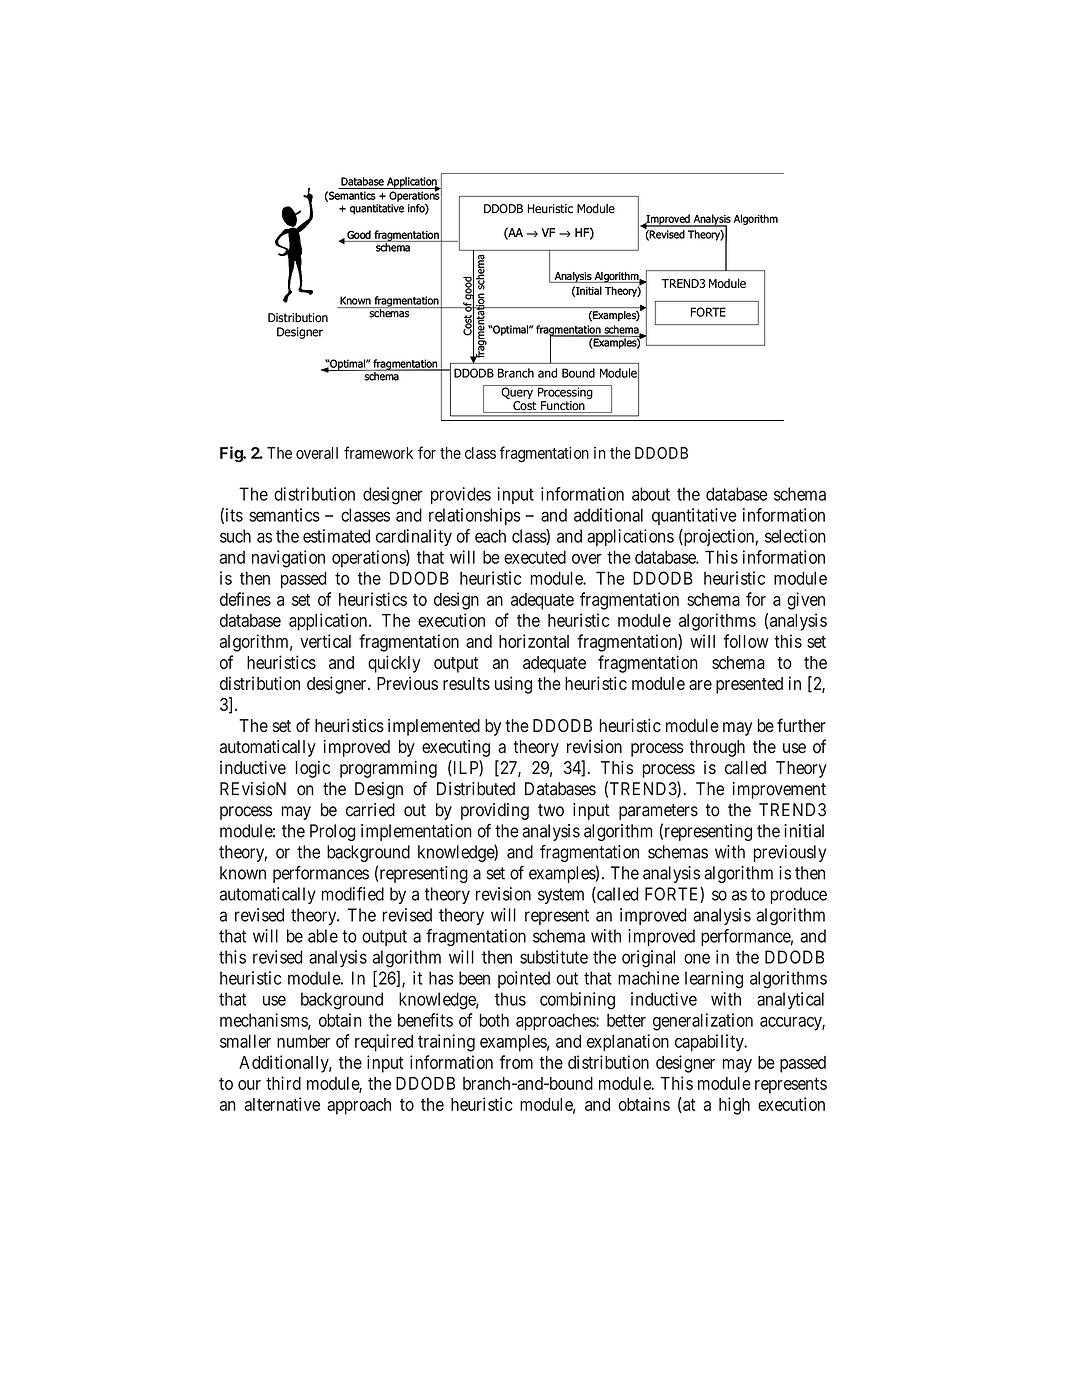 This image has width=1074, height=1389. I want to click on Fig, so click(232, 454).
